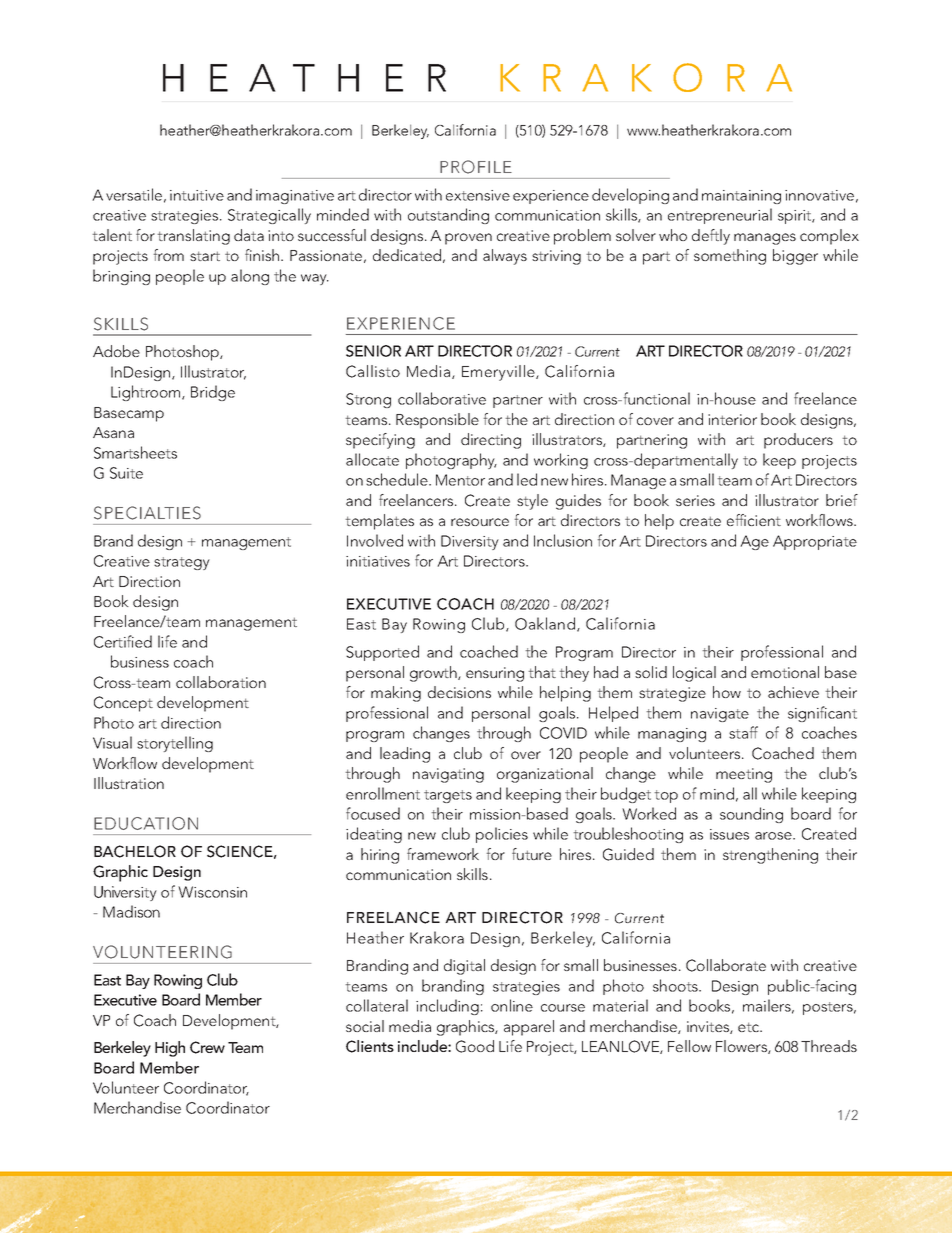 This document has height=1233, width=952. What do you see at coordinates (182, 563) in the document?
I see `strategy` at bounding box center [182, 563].
